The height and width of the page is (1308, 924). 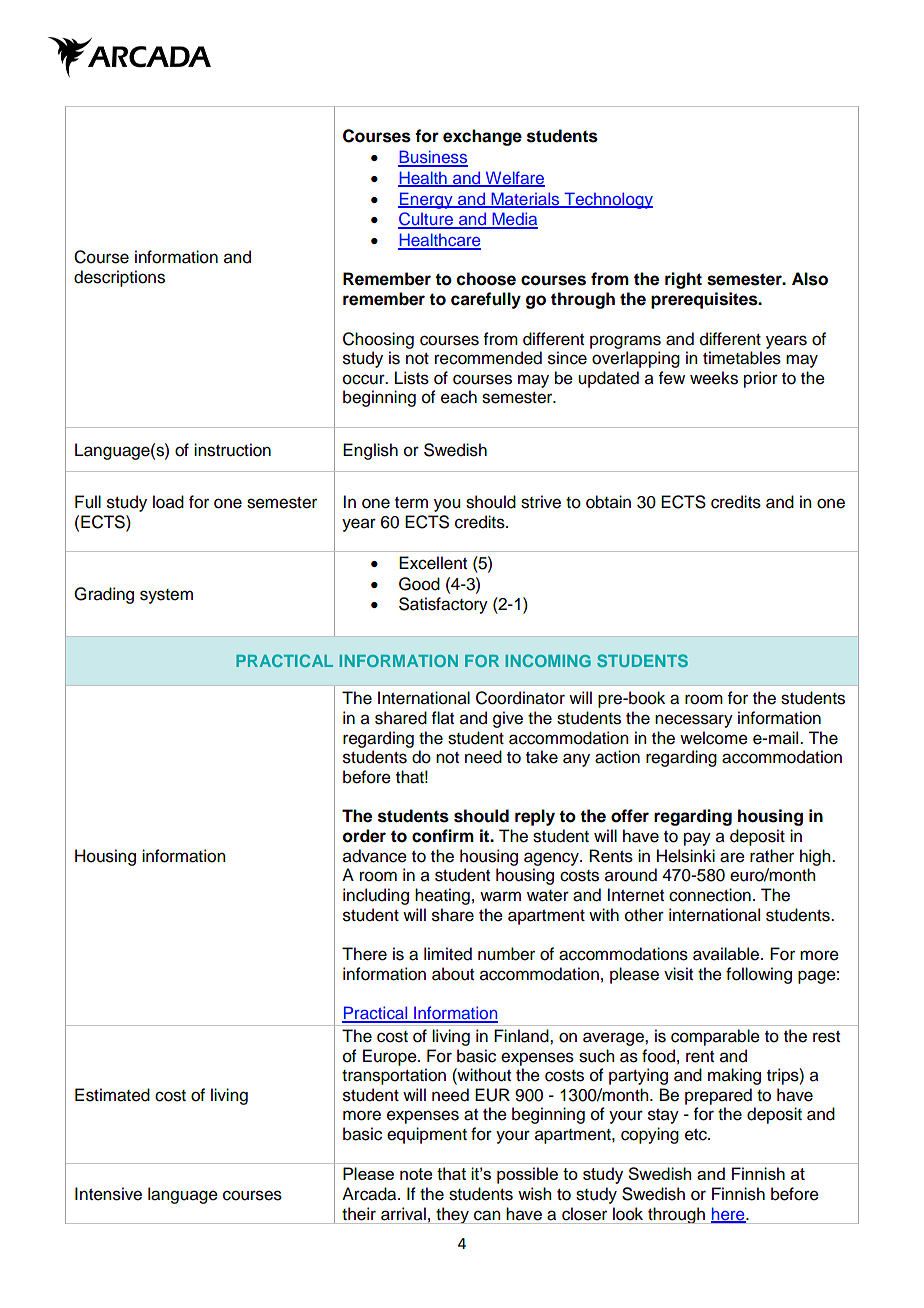 I want to click on system, so click(x=166, y=596).
